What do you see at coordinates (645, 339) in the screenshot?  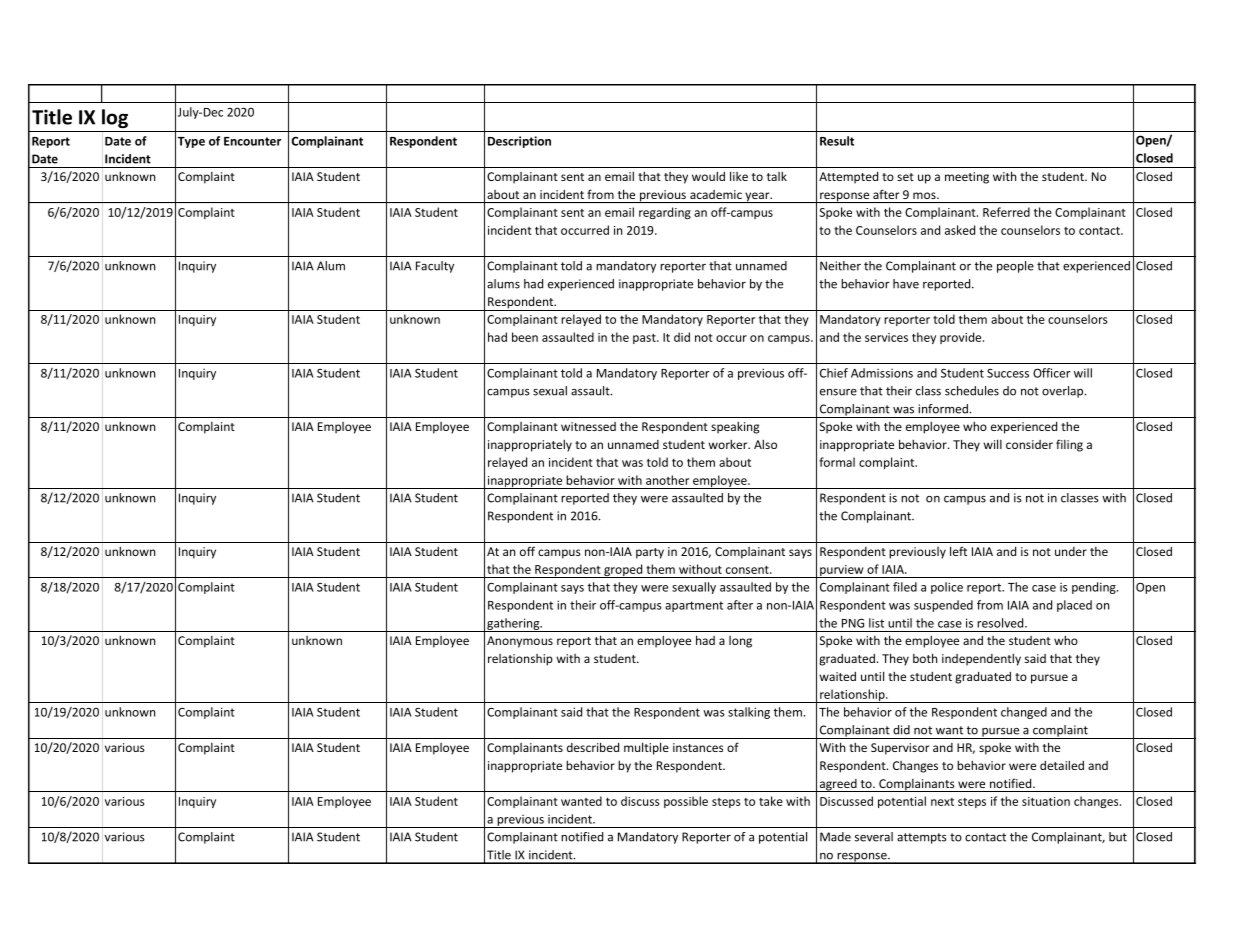 I see `past` at bounding box center [645, 339].
